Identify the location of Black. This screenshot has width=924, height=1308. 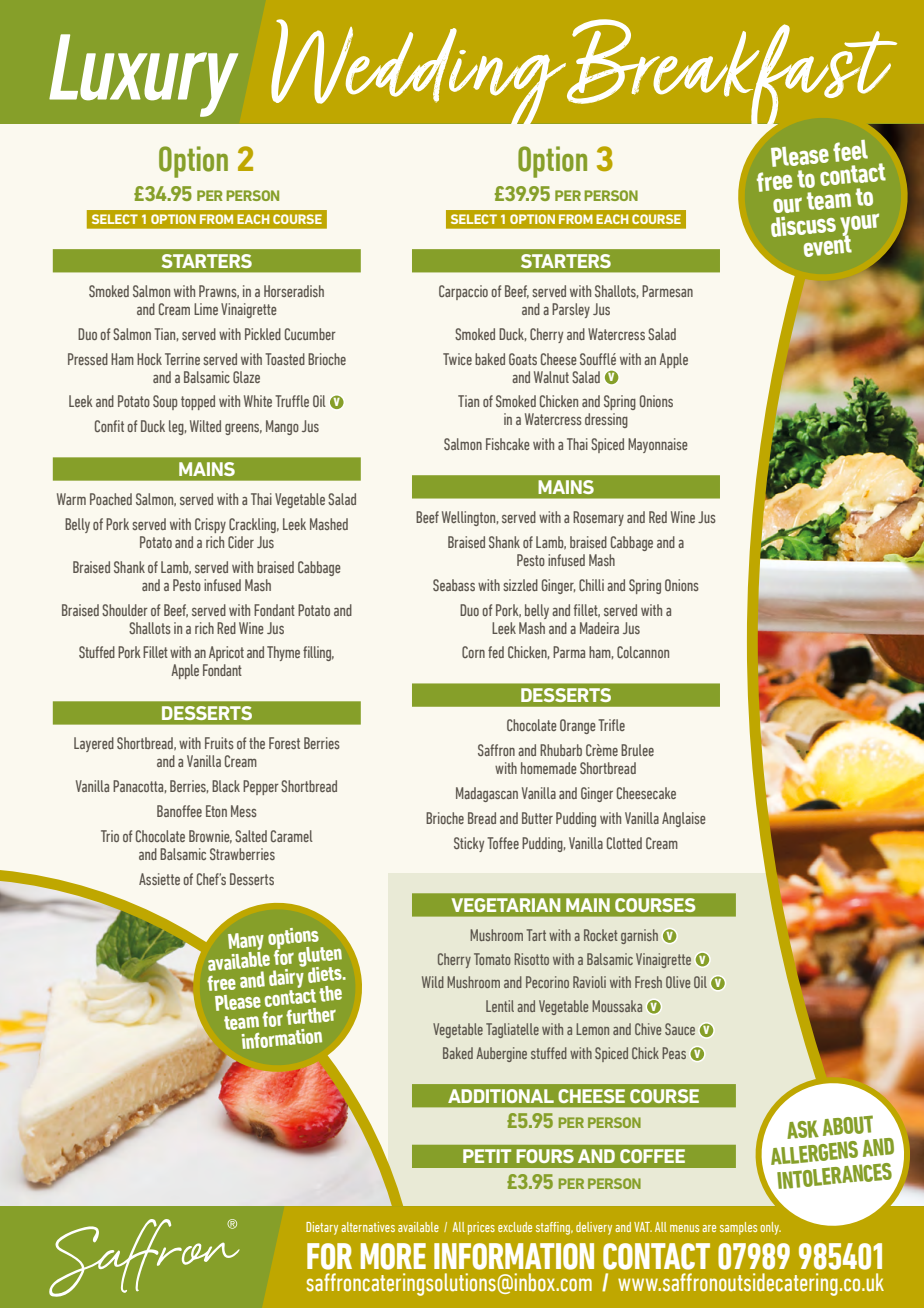
(226, 786).
